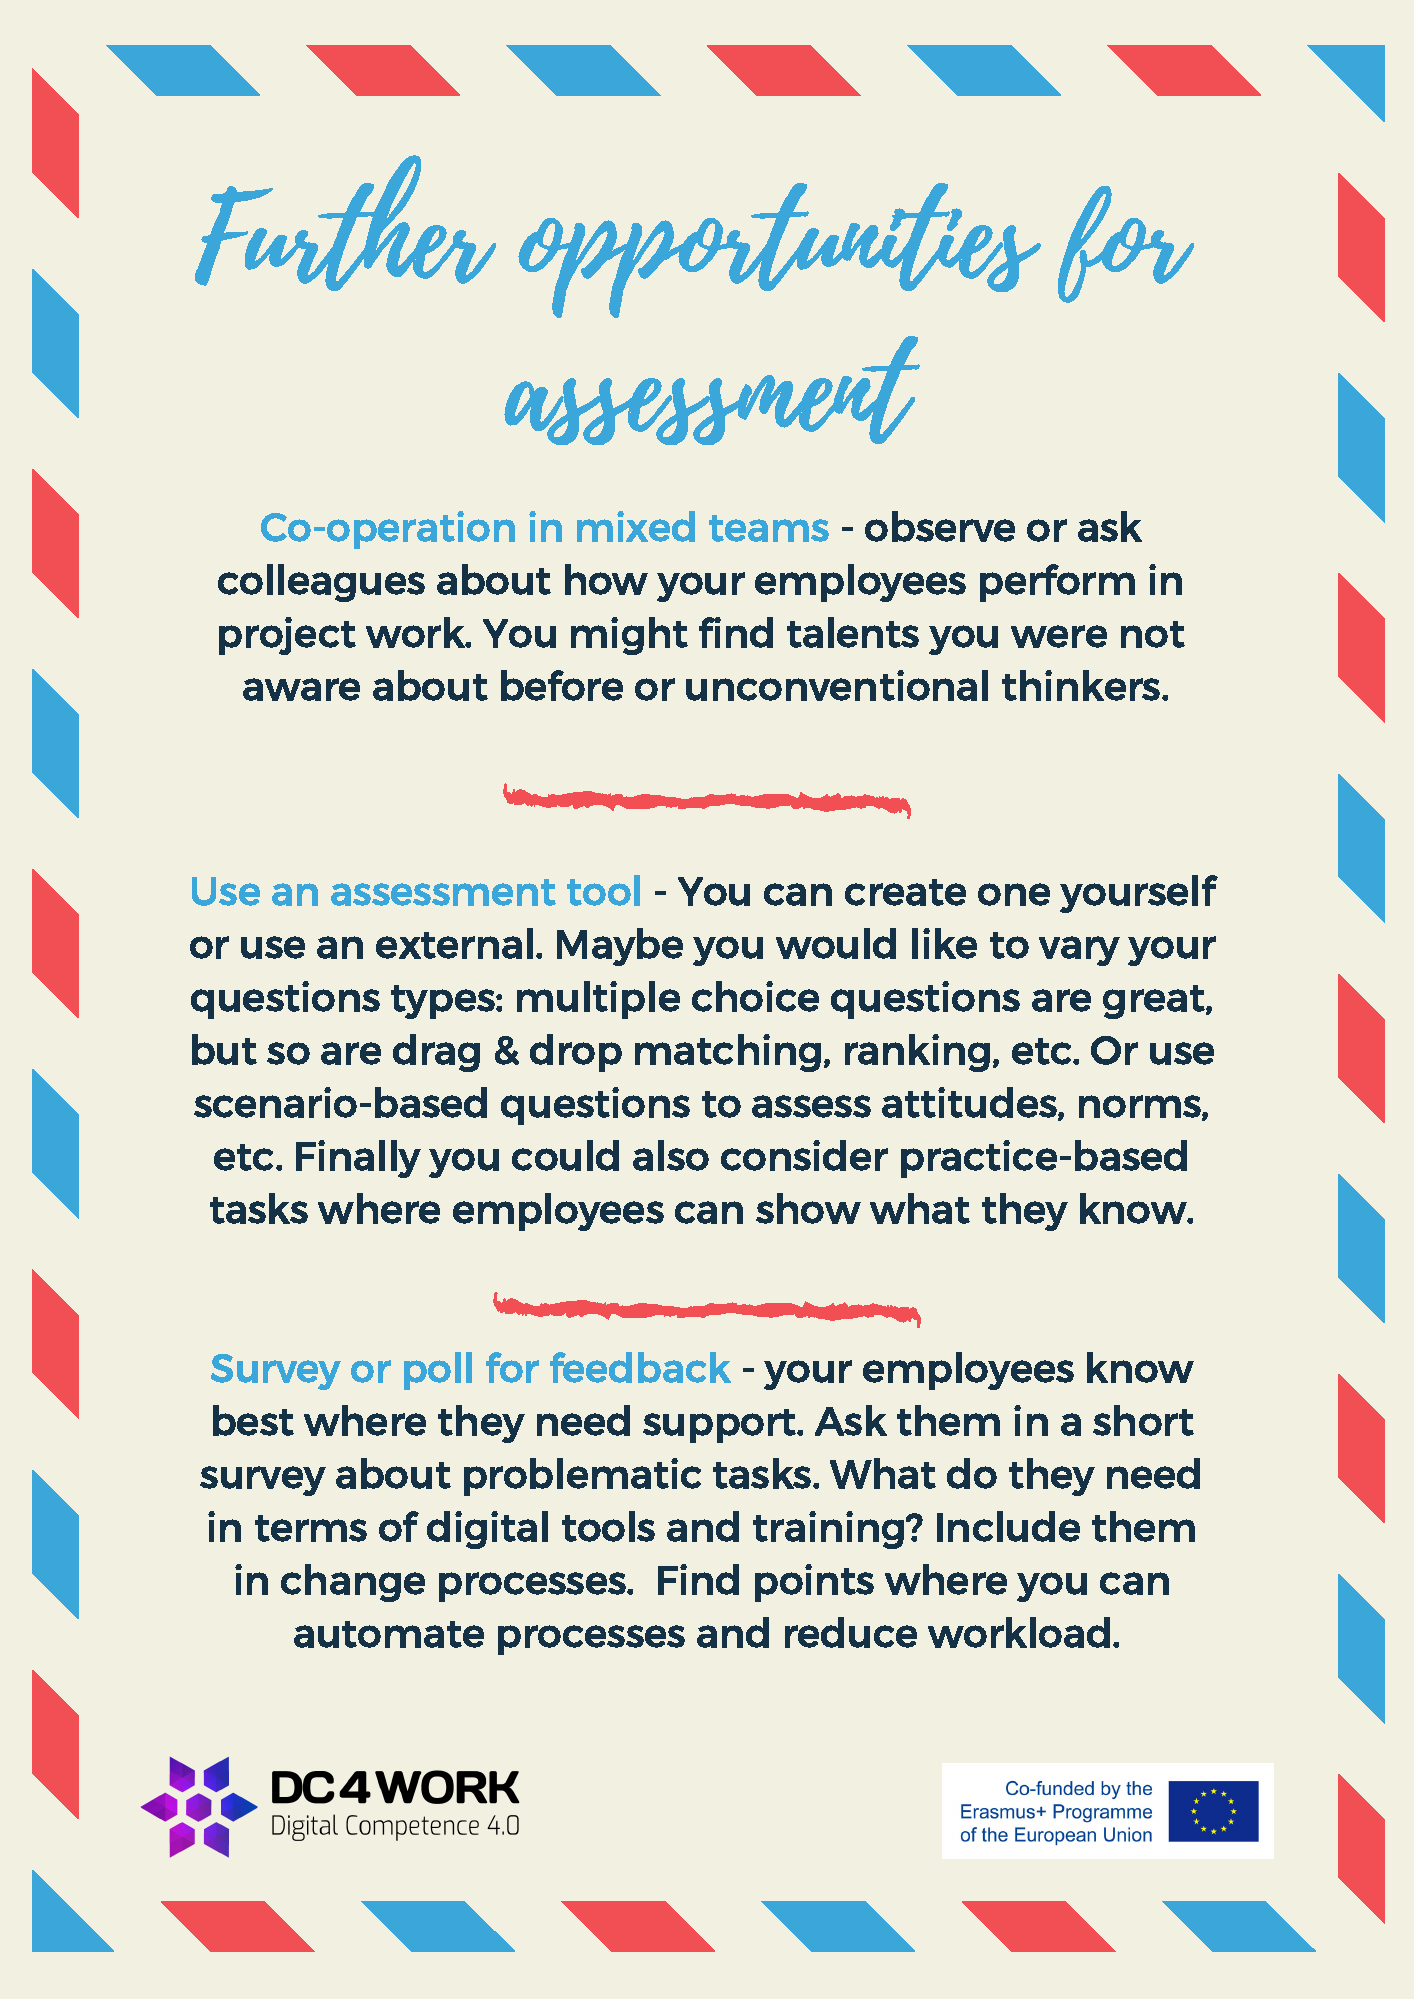 This page has width=1414, height=1999. I want to click on Finally, so click(358, 1159).
